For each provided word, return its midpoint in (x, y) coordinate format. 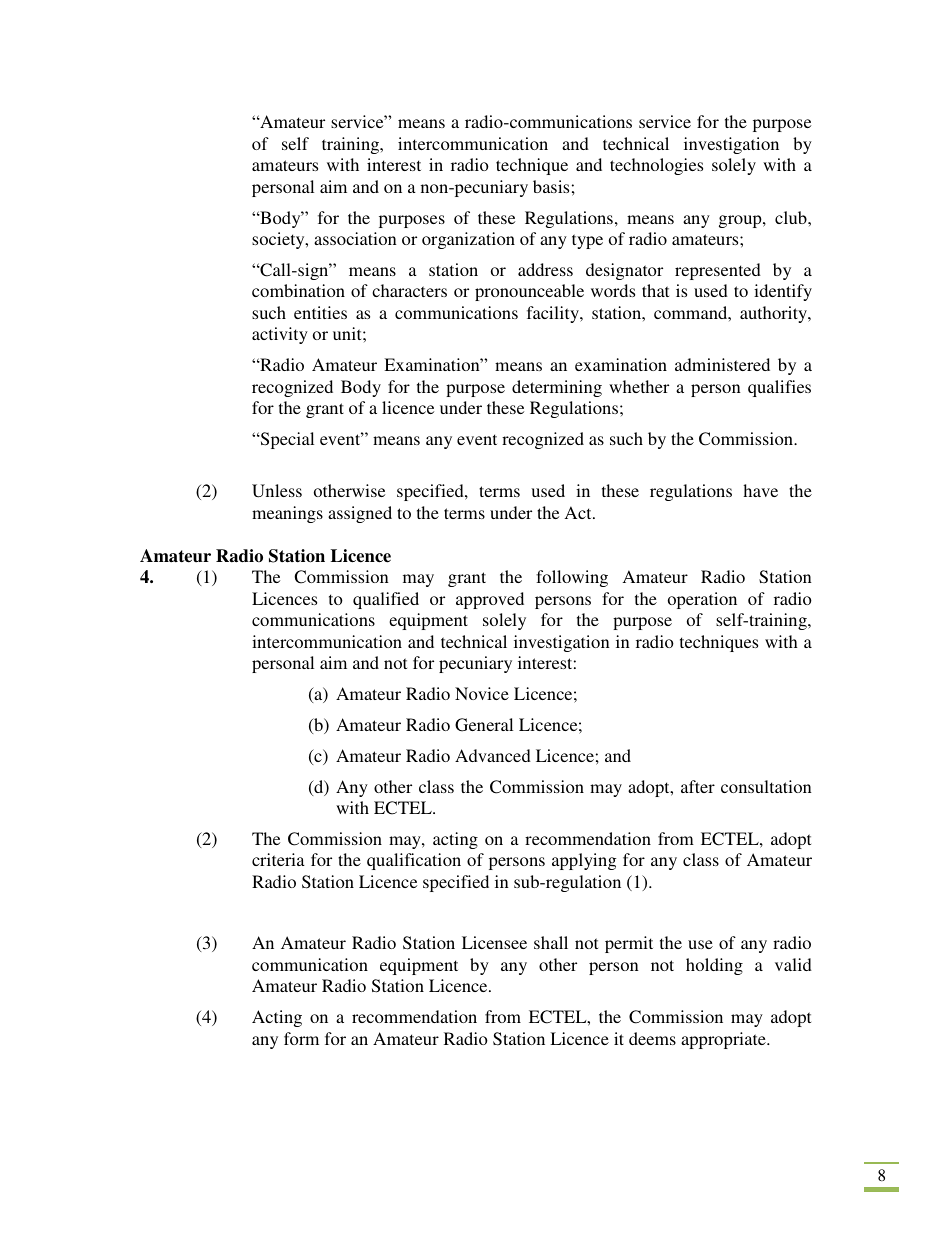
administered (722, 364)
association (355, 238)
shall (551, 942)
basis (551, 186)
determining (557, 388)
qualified (386, 600)
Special (286, 440)
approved (490, 600)
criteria (278, 859)
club (792, 217)
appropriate (724, 1040)
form (301, 1038)
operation (702, 600)
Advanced (493, 755)
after (698, 786)
